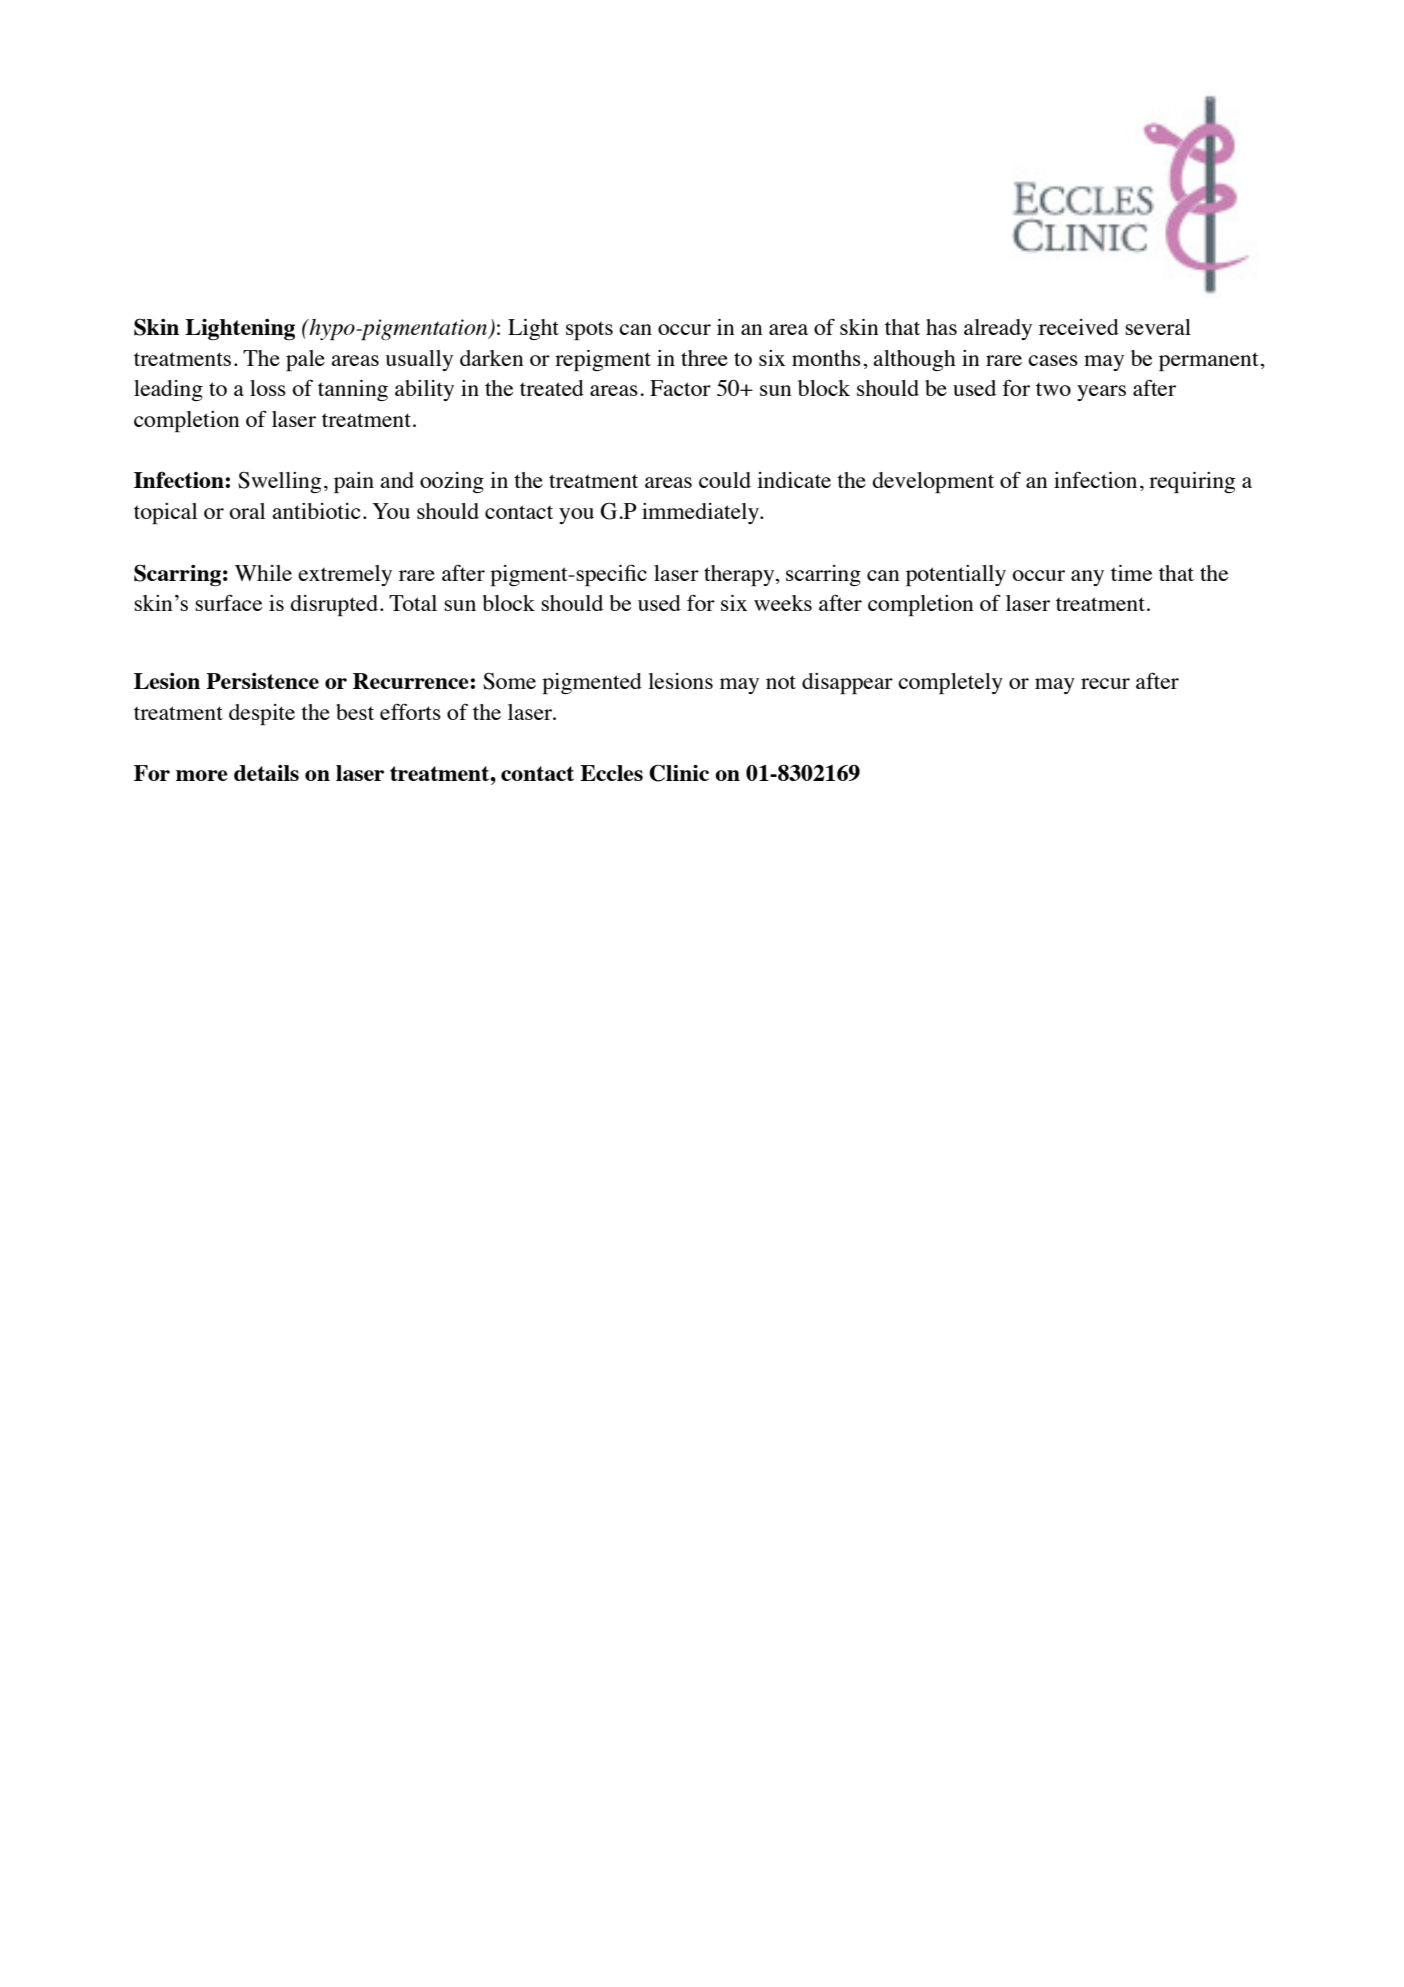 The image size is (1404, 1987). Describe the element at coordinates (1079, 327) in the screenshot. I see `received` at that location.
